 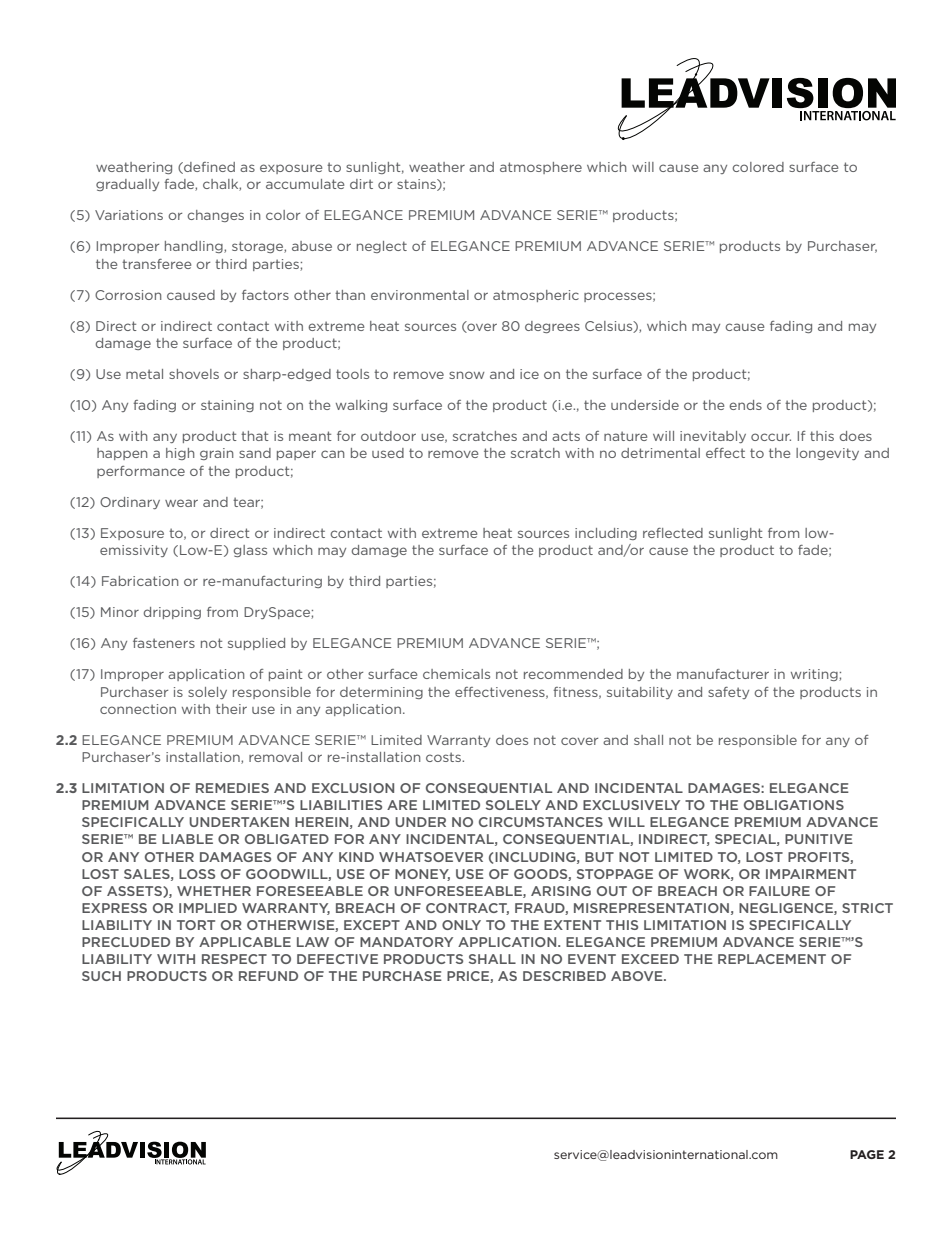 What do you see at coordinates (461, 925) in the page?
I see `ONLY` at bounding box center [461, 925].
